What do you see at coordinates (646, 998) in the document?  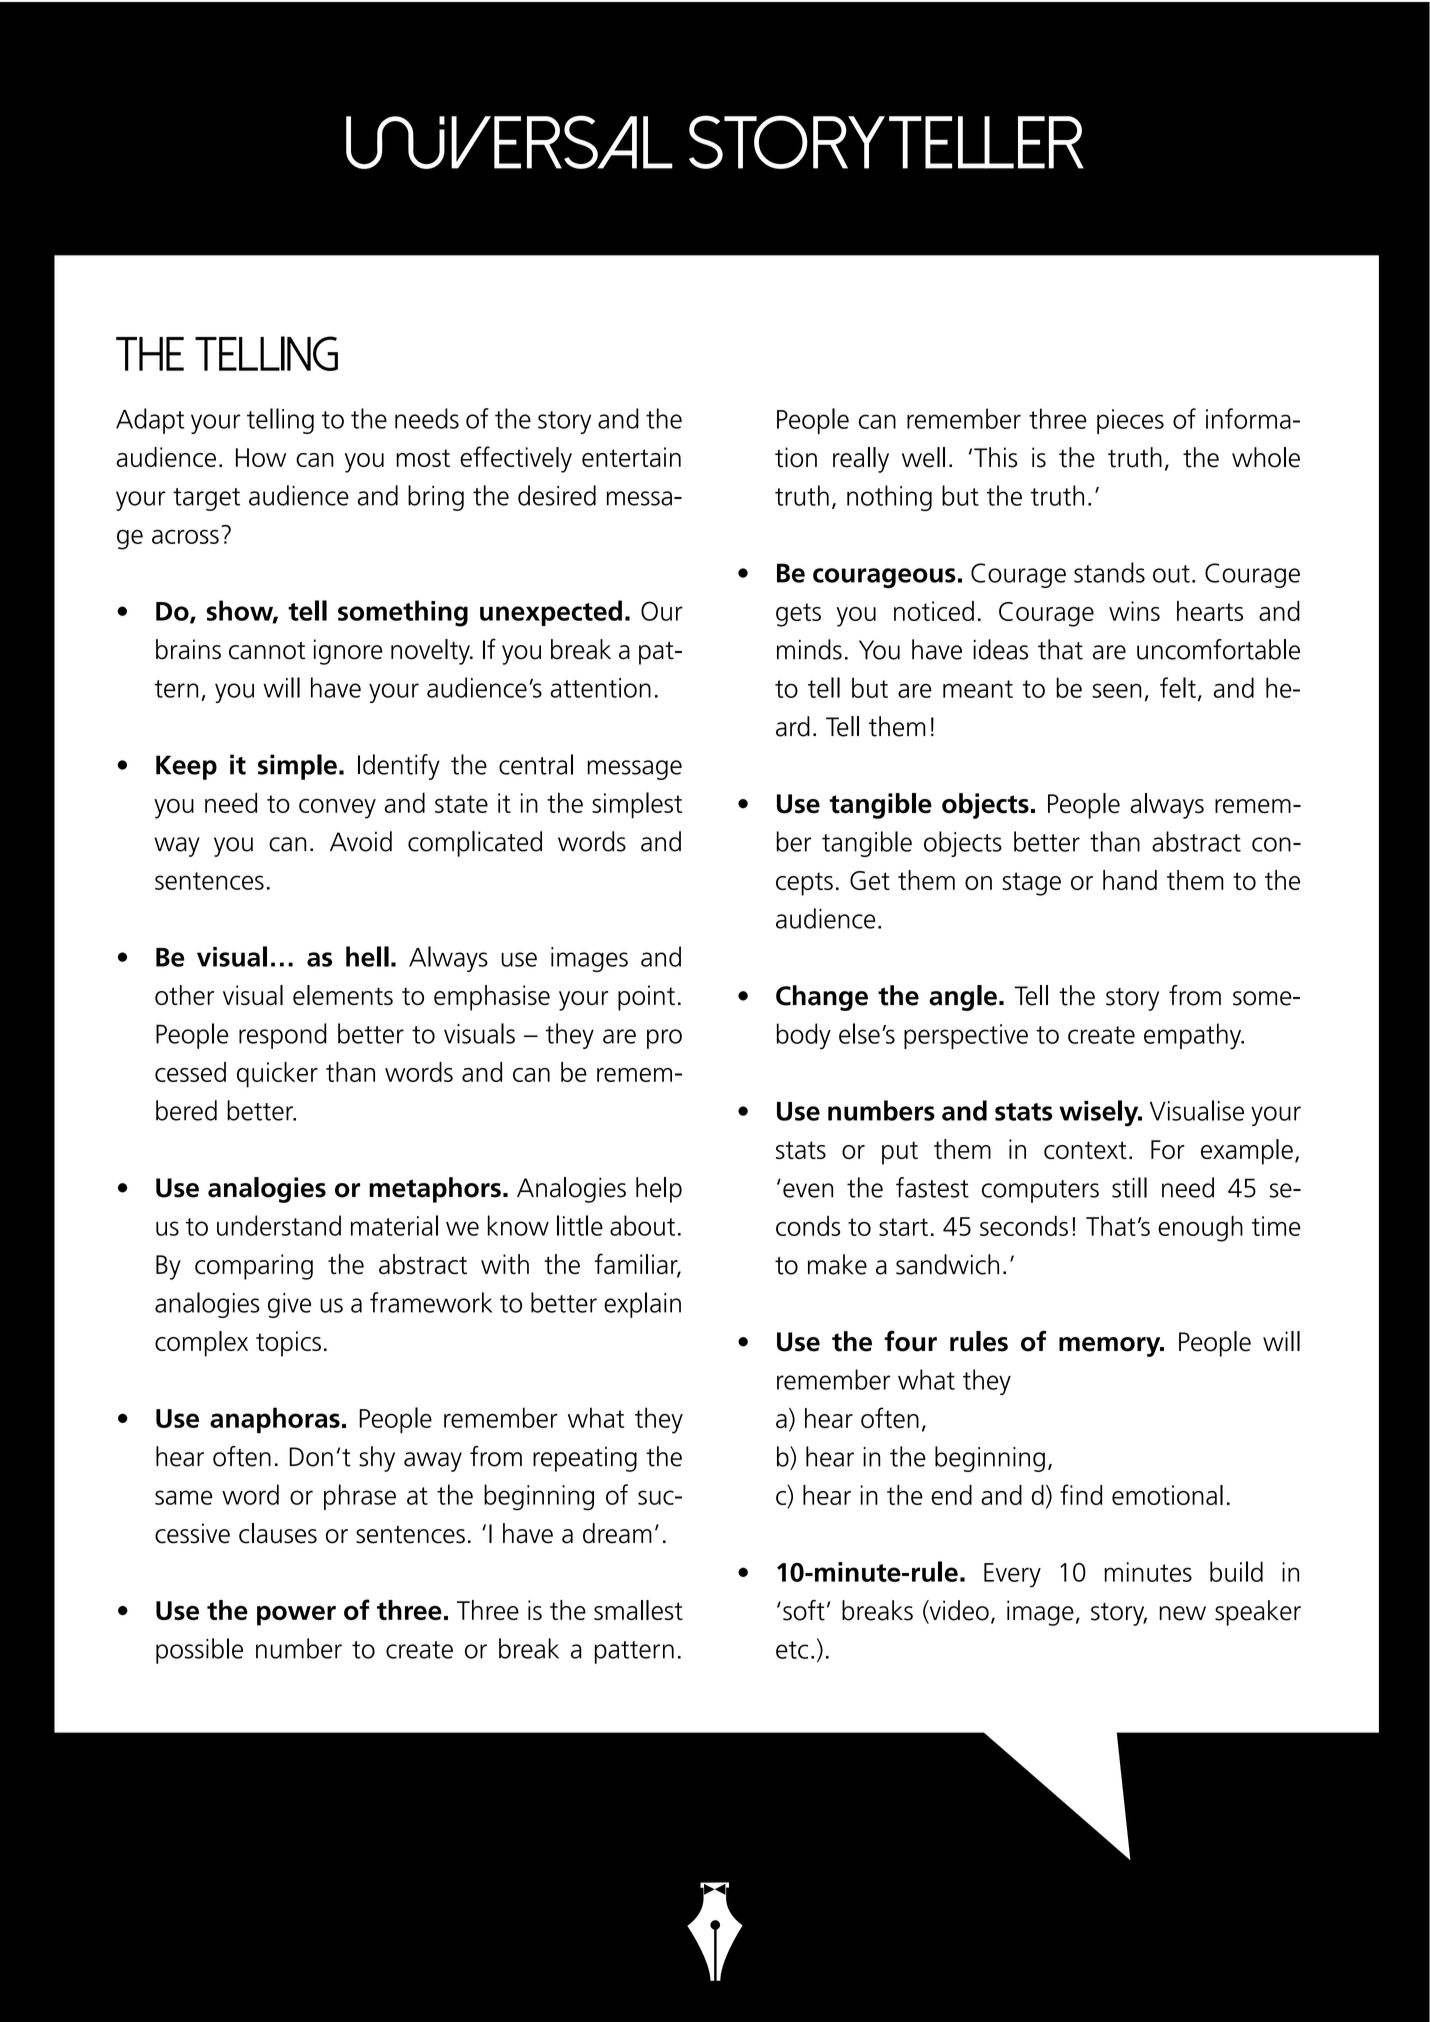 I see `point` at bounding box center [646, 998].
